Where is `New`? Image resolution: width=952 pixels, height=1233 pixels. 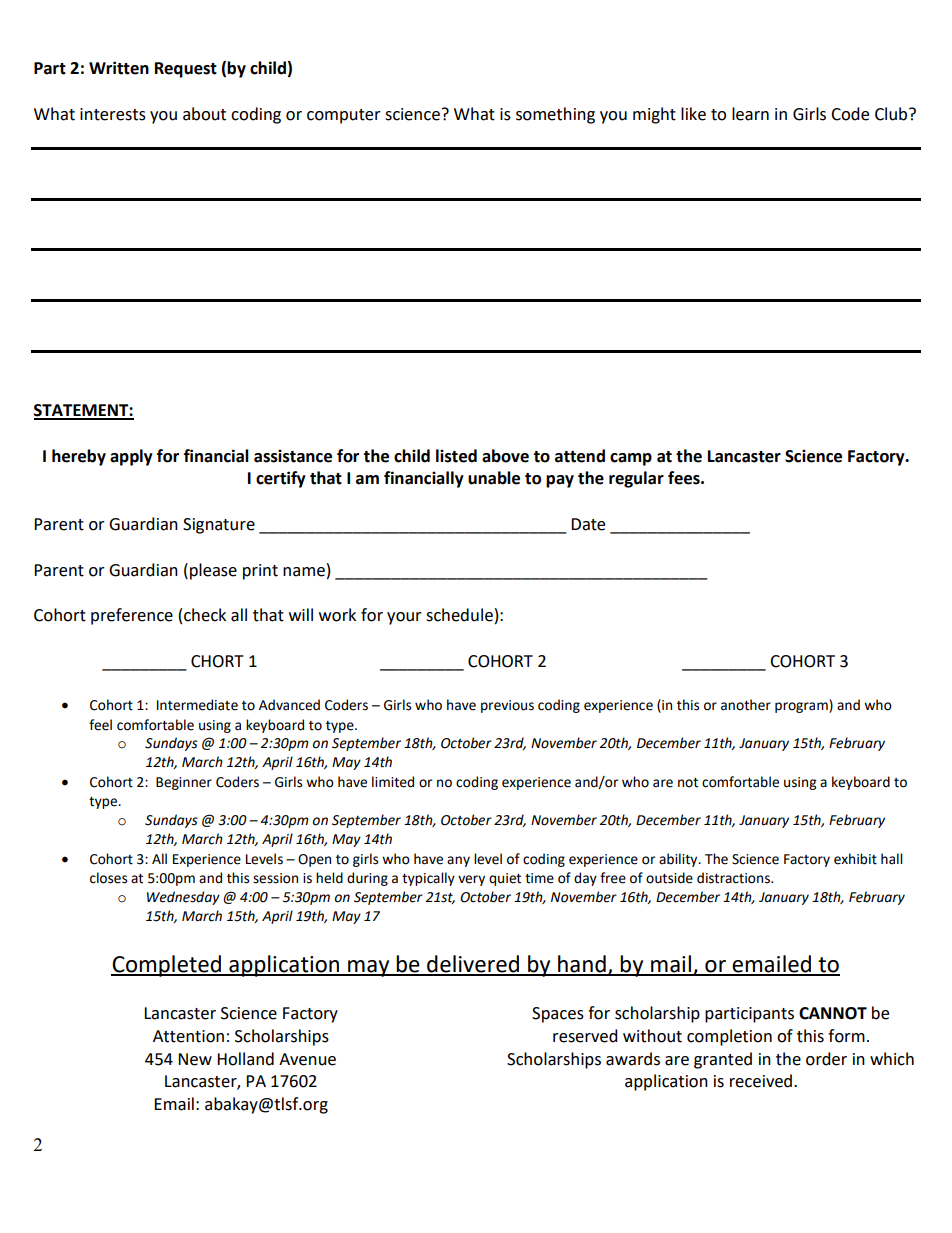 New is located at coordinates (195, 1059).
